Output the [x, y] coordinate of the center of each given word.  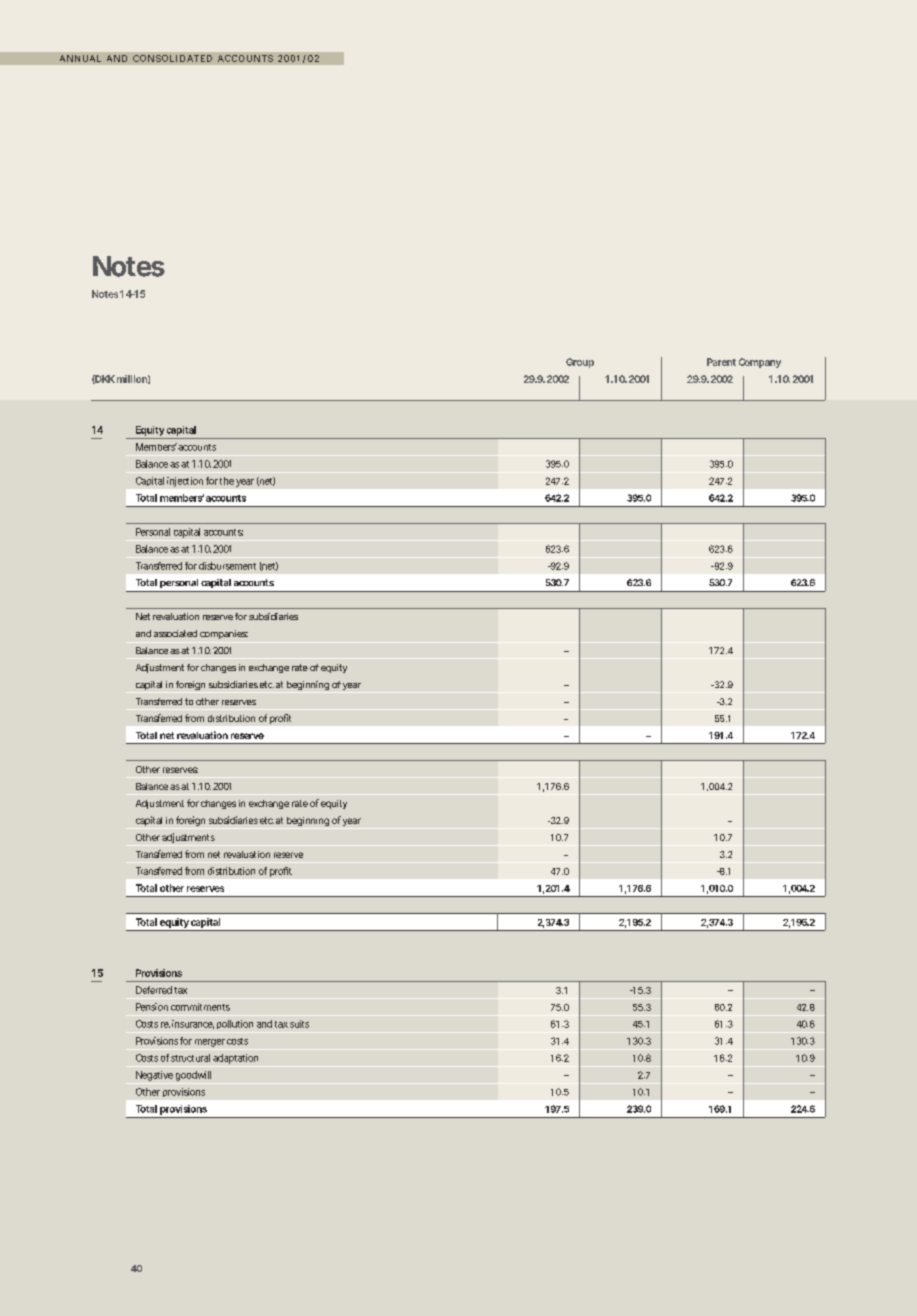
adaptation [235, 1059]
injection [185, 482]
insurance [193, 1024]
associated [175, 633]
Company [760, 363]
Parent [721, 362]
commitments [200, 1007]
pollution [235, 1024]
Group [580, 363]
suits [299, 1024]
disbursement [227, 566]
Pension [152, 1007]
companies [224, 634]
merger [210, 1043]
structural [190, 1058]
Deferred [154, 990]
